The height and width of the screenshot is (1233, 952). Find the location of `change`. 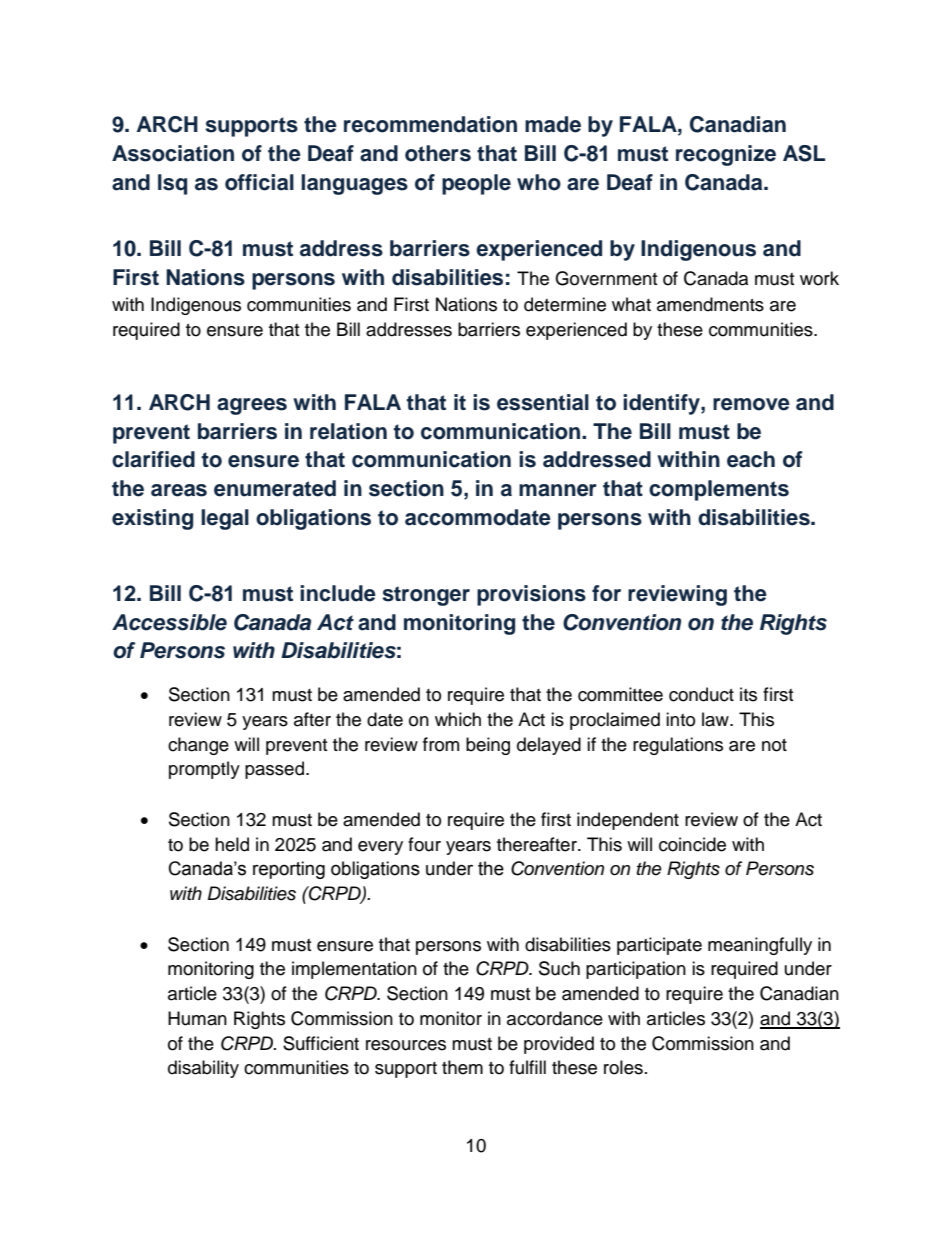

change is located at coordinates (198, 746).
